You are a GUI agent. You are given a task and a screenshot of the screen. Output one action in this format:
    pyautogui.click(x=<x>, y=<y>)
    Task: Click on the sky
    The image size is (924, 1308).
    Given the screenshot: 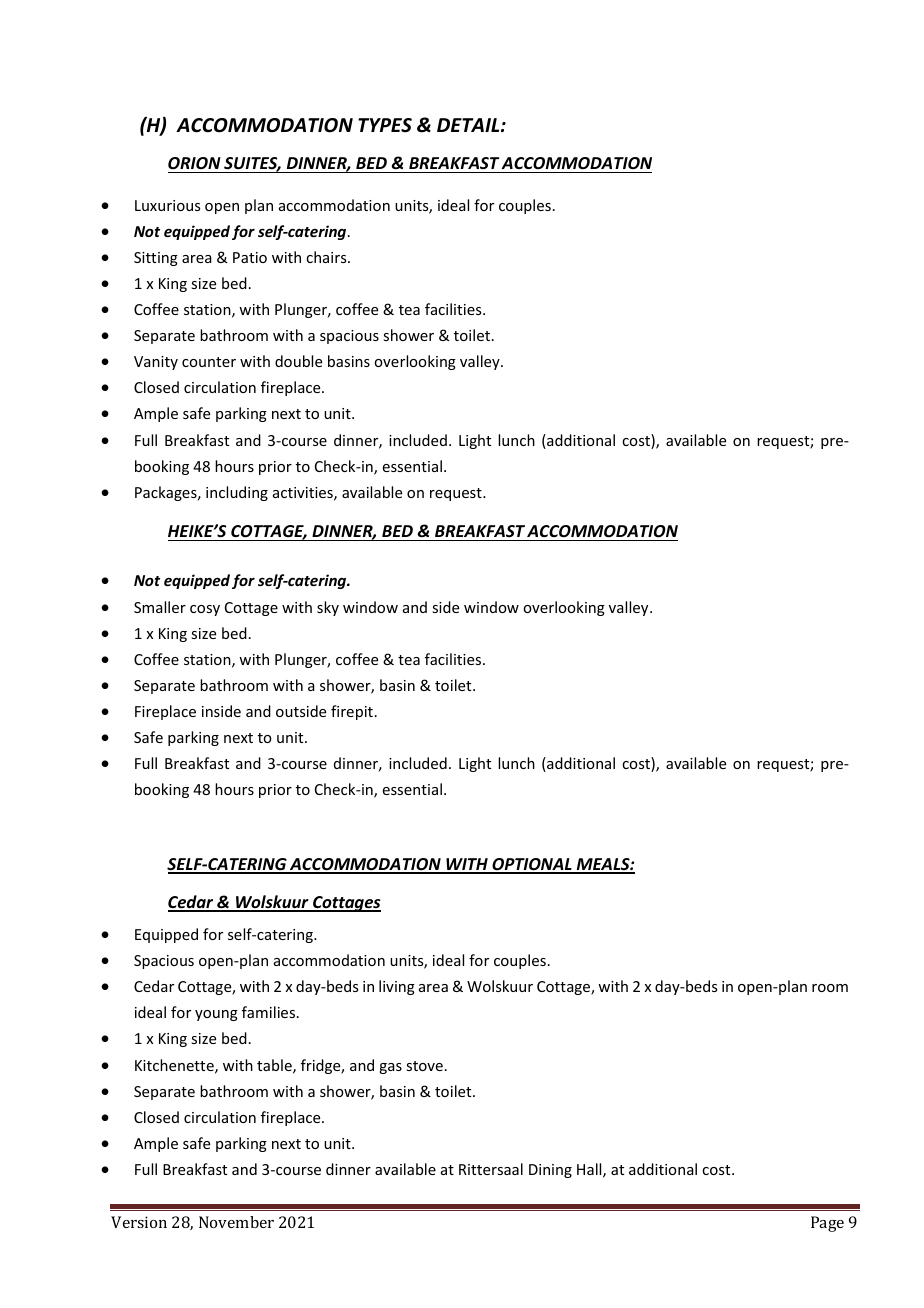 What is the action you would take?
    pyautogui.click(x=328, y=608)
